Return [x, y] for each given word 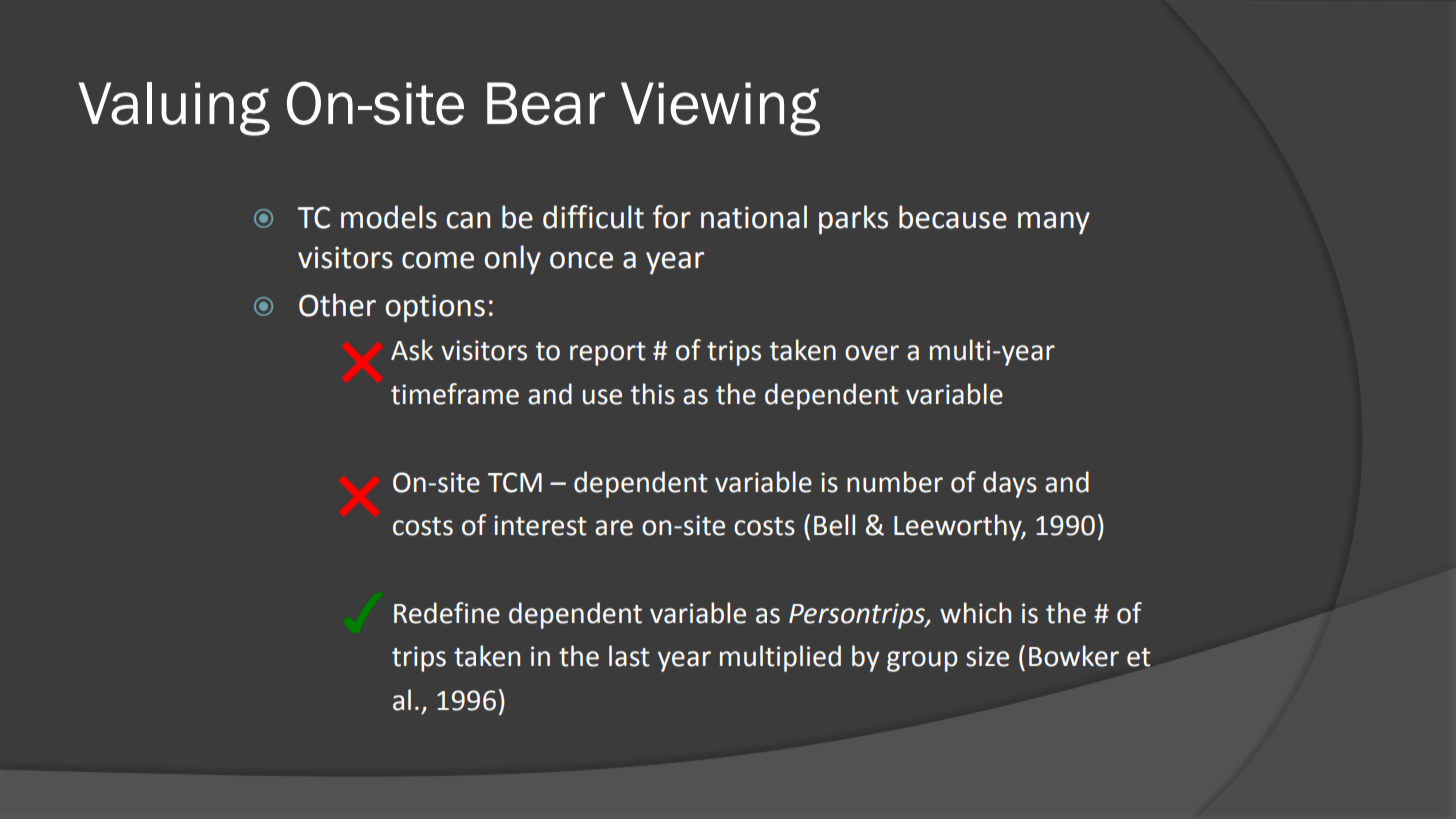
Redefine [447, 613]
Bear [546, 103]
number [895, 482]
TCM [515, 482]
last [629, 656]
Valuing [174, 109]
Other [337, 305]
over [872, 353]
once [581, 260]
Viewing [720, 109]
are [614, 528]
